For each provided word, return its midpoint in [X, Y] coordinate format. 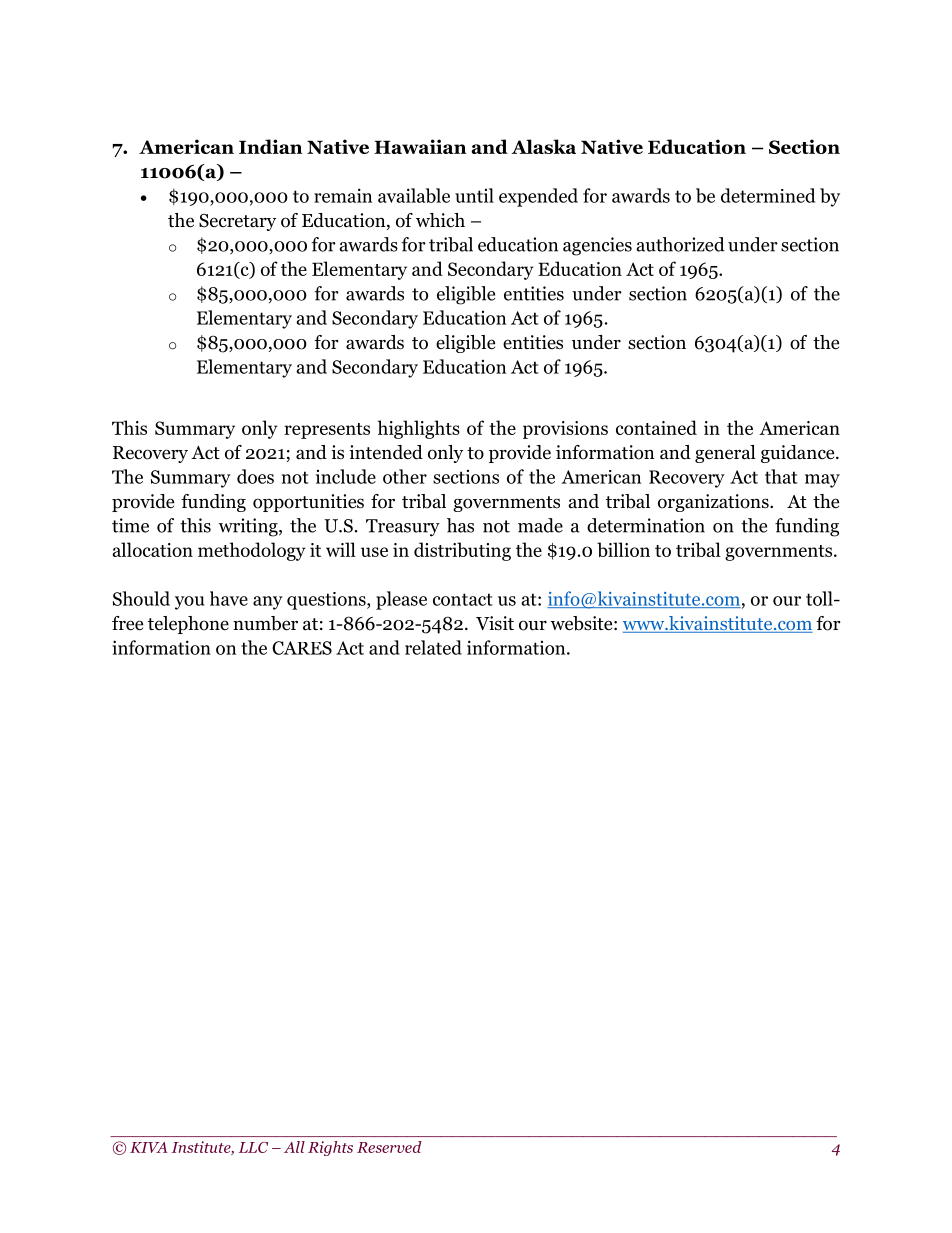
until [474, 195]
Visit [495, 623]
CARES [302, 648]
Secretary [237, 222]
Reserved [389, 1147]
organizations [714, 503]
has [460, 525]
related [433, 647]
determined [768, 195]
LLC [253, 1147]
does [255, 476]
